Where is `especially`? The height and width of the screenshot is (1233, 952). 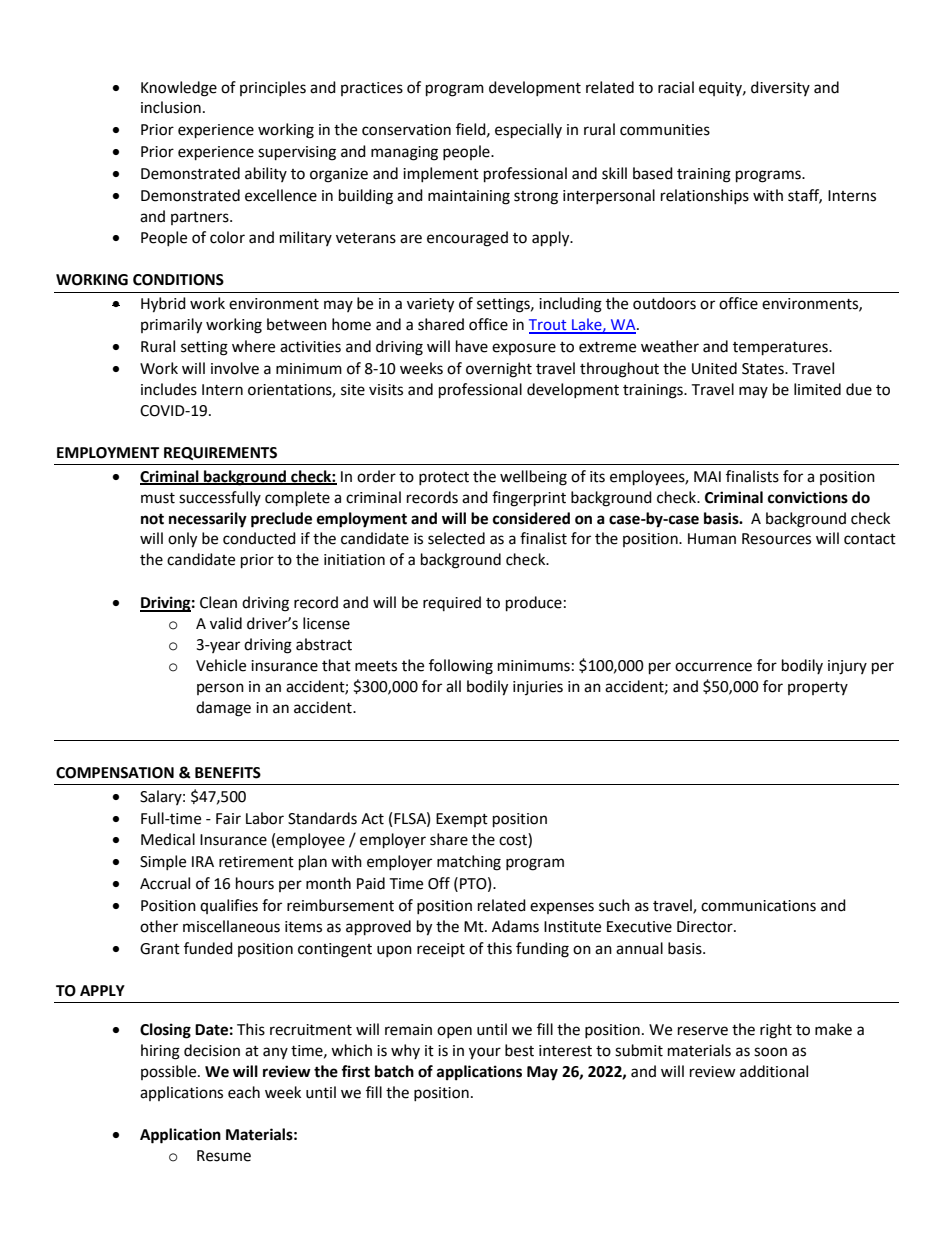
especially is located at coordinates (528, 131).
